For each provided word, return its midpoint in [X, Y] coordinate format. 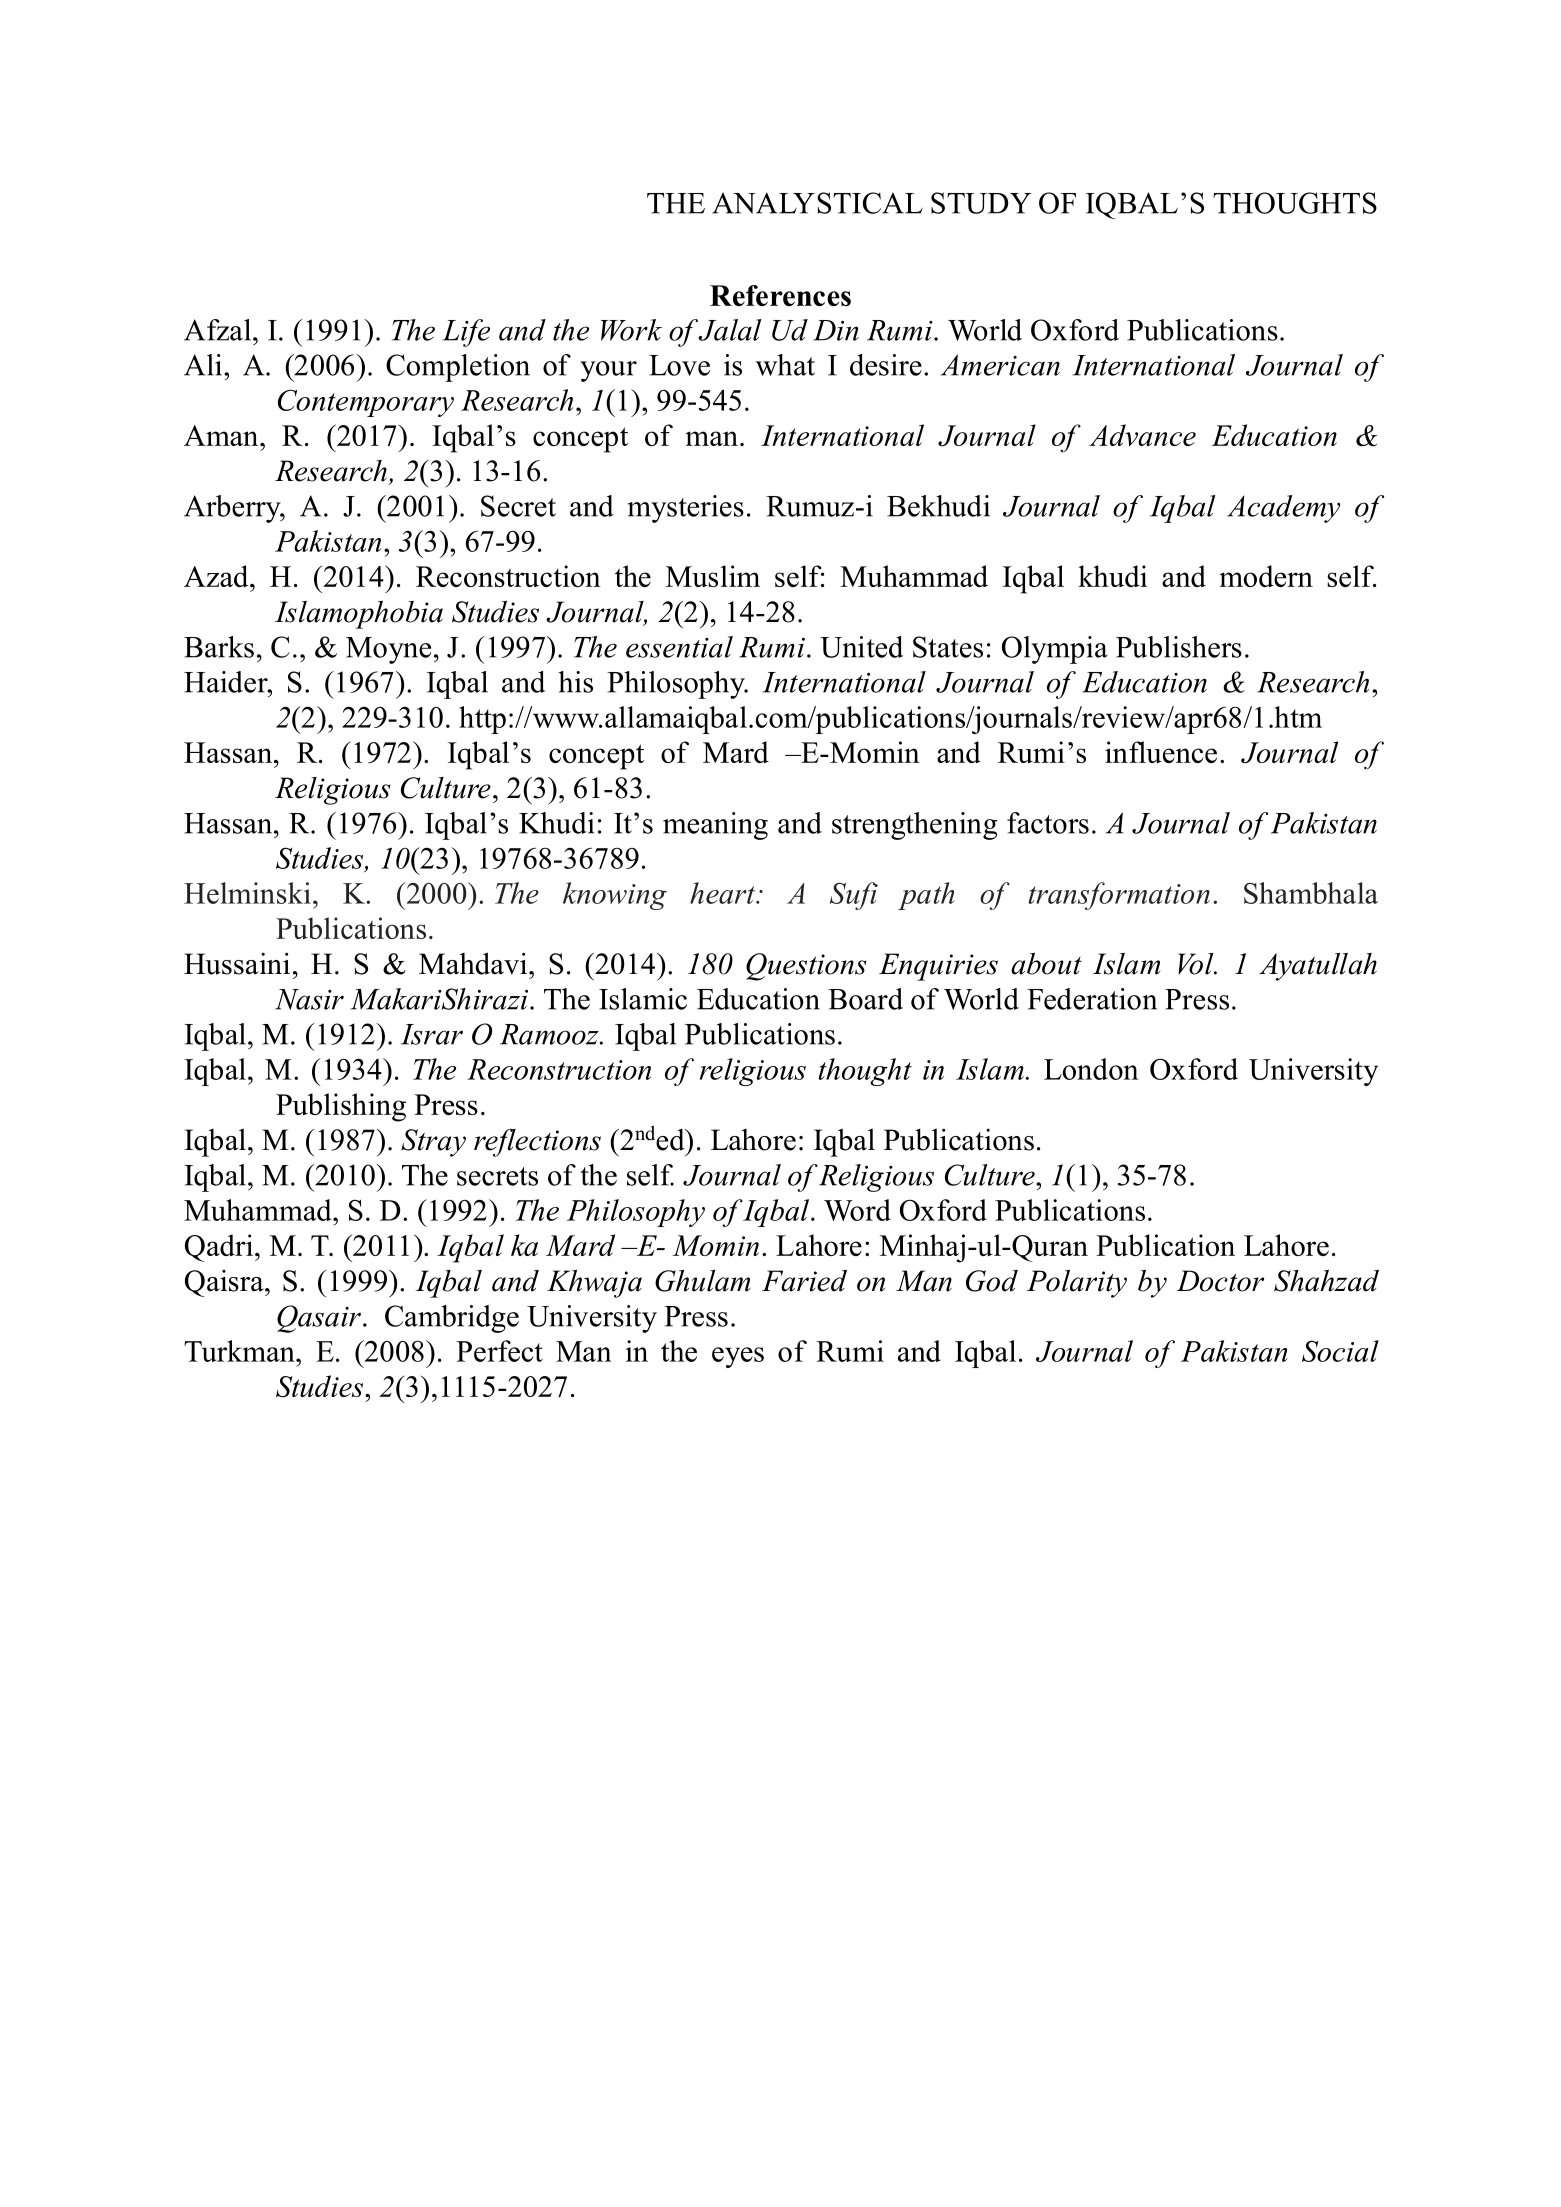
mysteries [686, 509]
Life [466, 333]
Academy [1283, 509]
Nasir [309, 999]
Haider [227, 682]
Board [865, 999]
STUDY [981, 203]
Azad [217, 576]
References [780, 295]
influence [1161, 752]
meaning [715, 826]
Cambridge [452, 1319]
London [1091, 1069]
